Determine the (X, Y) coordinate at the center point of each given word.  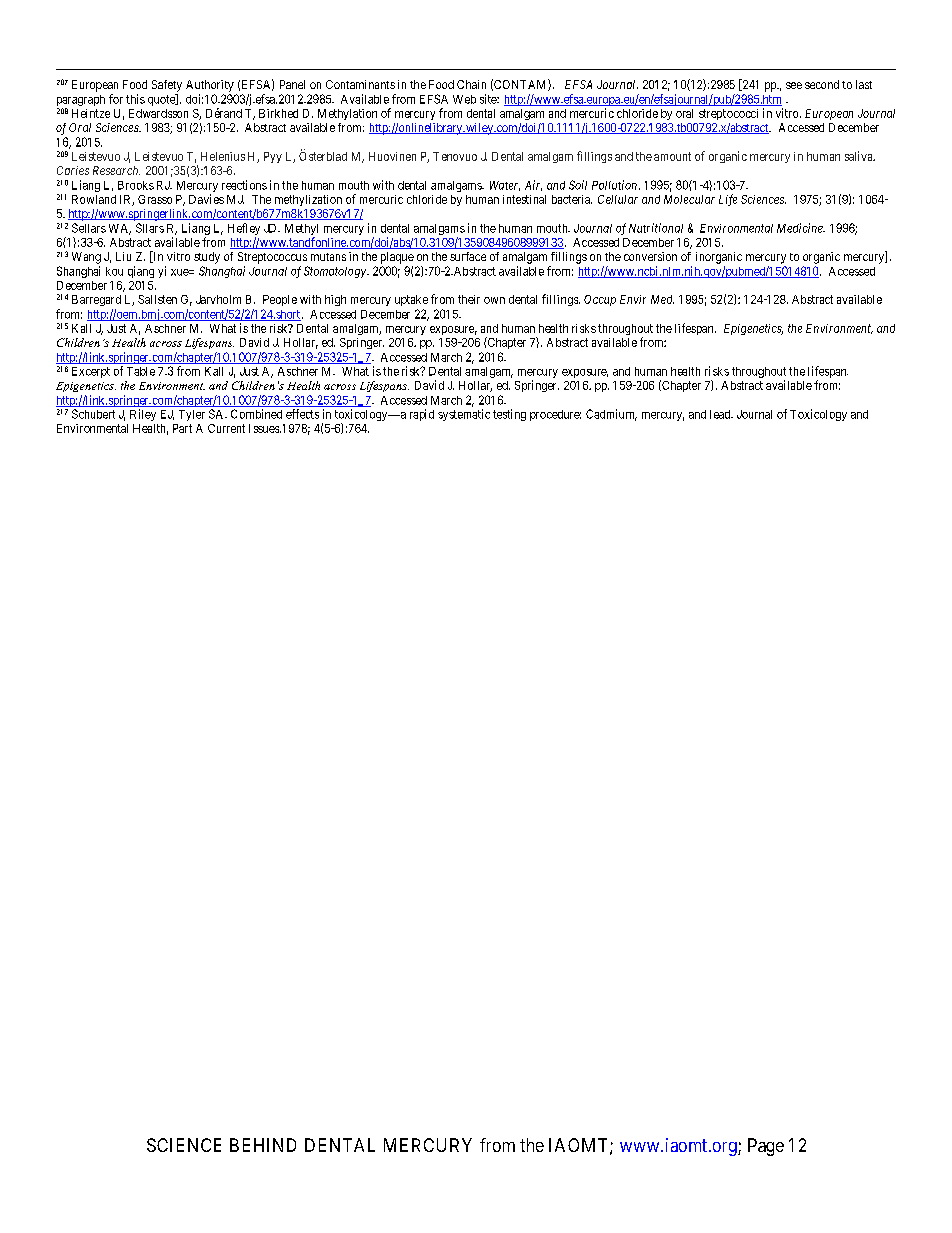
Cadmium (611, 415)
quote (162, 100)
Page (766, 1147)
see (794, 85)
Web (464, 99)
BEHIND (263, 1145)
